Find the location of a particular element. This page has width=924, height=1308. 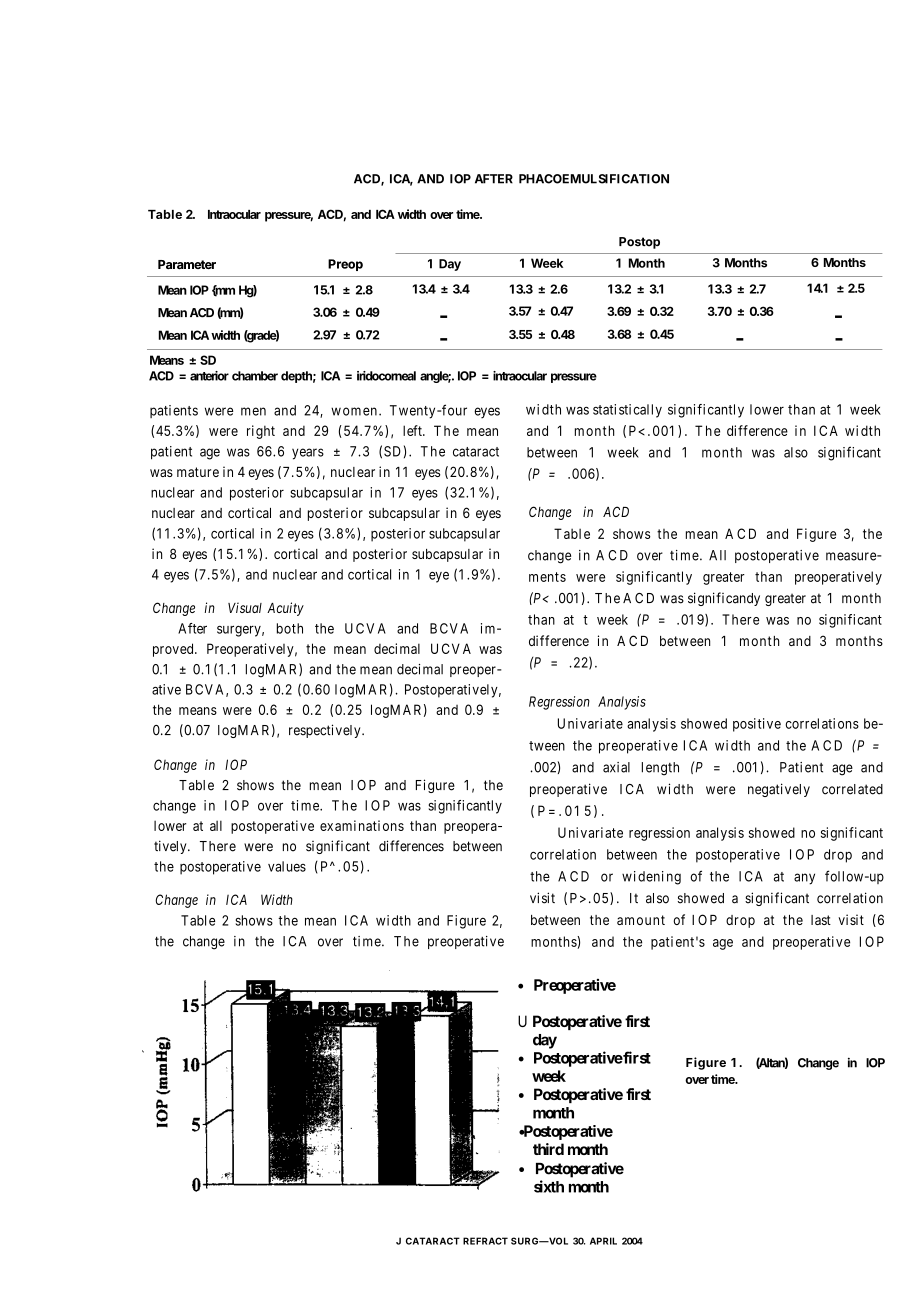

axial is located at coordinates (616, 767).
